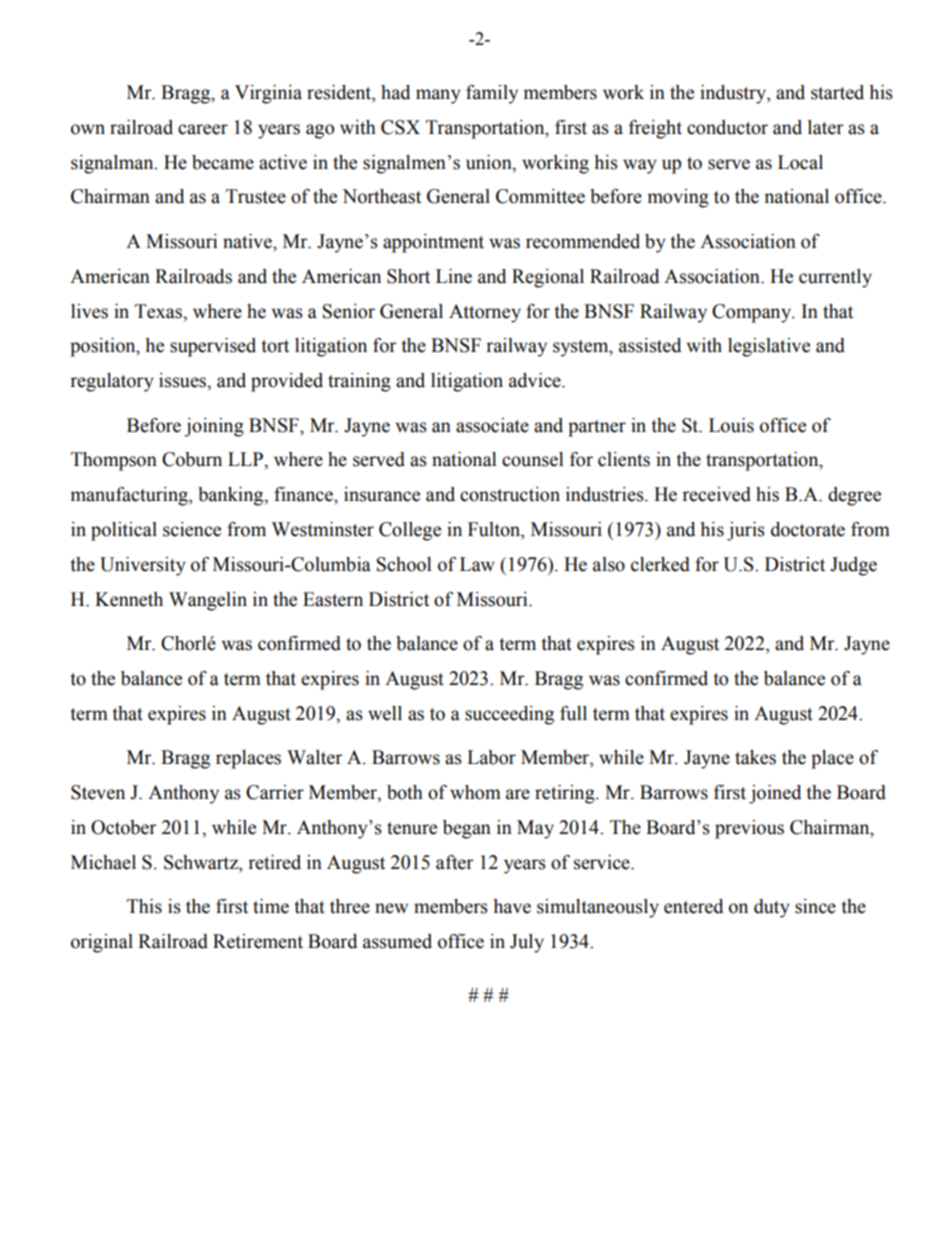 The image size is (952, 1233). I want to click on This, so click(144, 906).
